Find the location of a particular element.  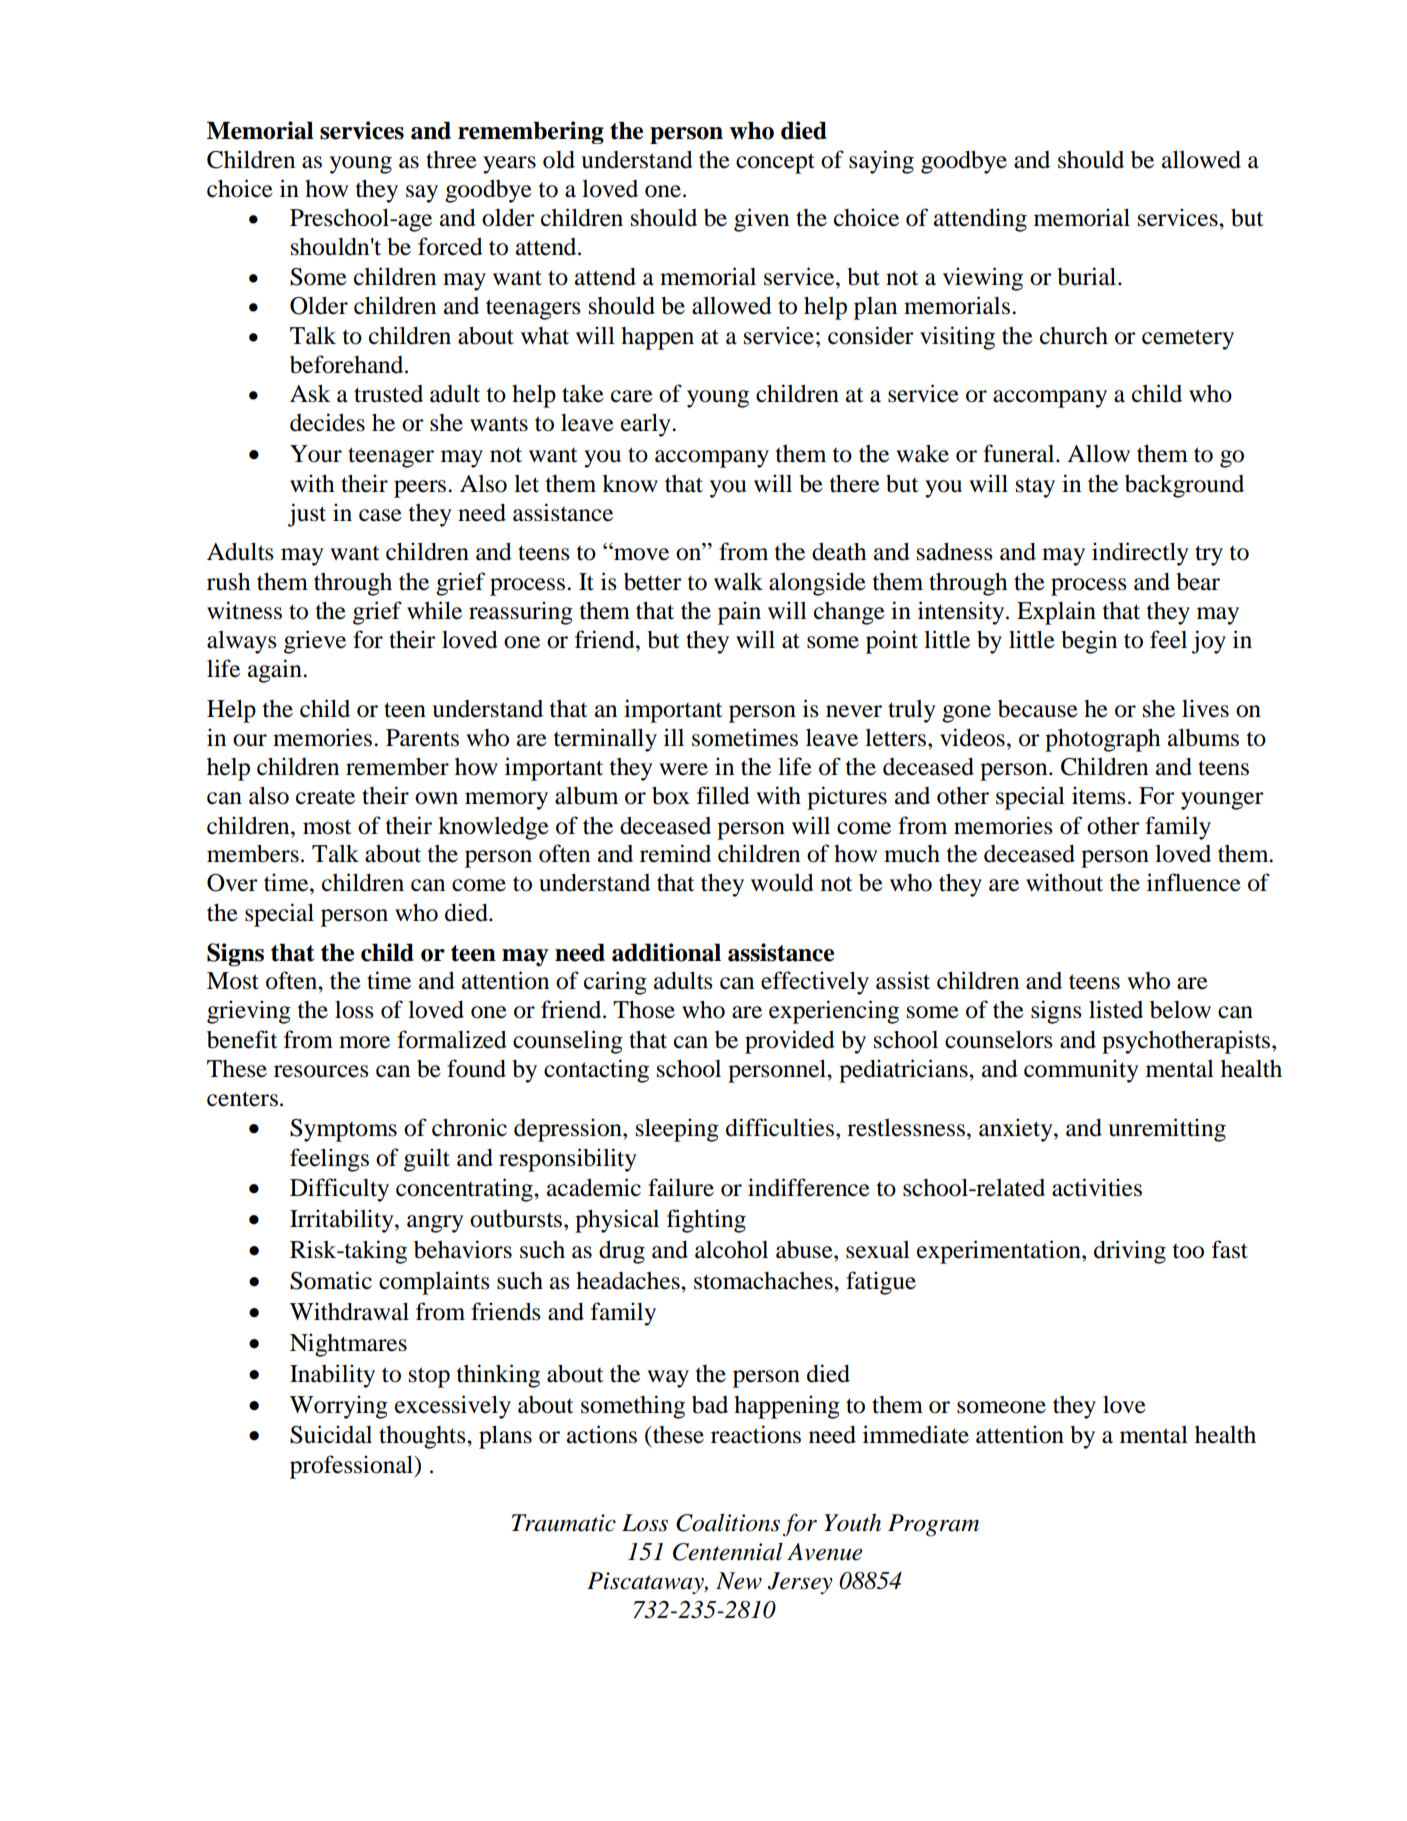

burial is located at coordinates (1088, 276).
